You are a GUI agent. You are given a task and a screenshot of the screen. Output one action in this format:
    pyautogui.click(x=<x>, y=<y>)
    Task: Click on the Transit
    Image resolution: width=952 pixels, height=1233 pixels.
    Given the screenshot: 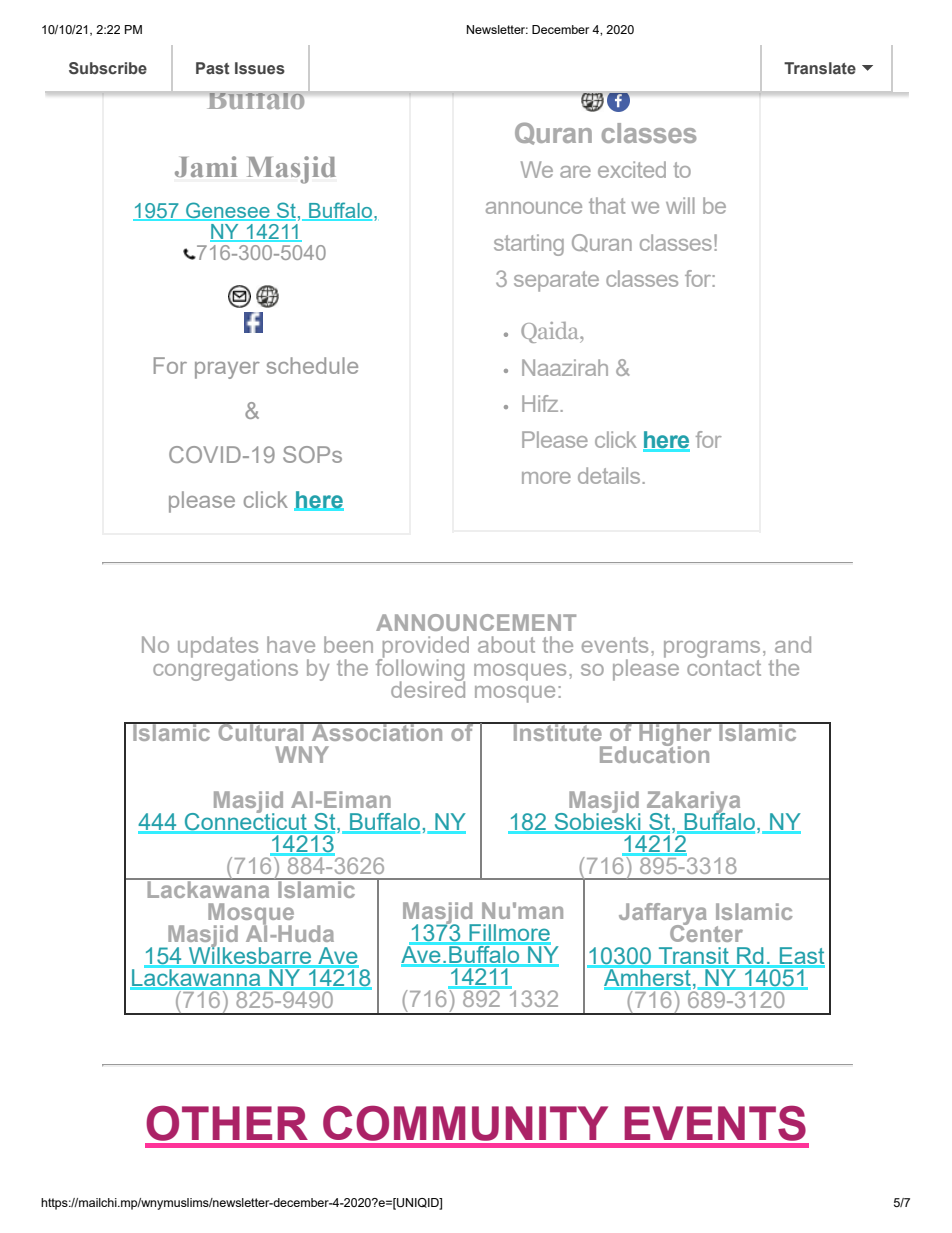 What is the action you would take?
    pyautogui.click(x=694, y=957)
